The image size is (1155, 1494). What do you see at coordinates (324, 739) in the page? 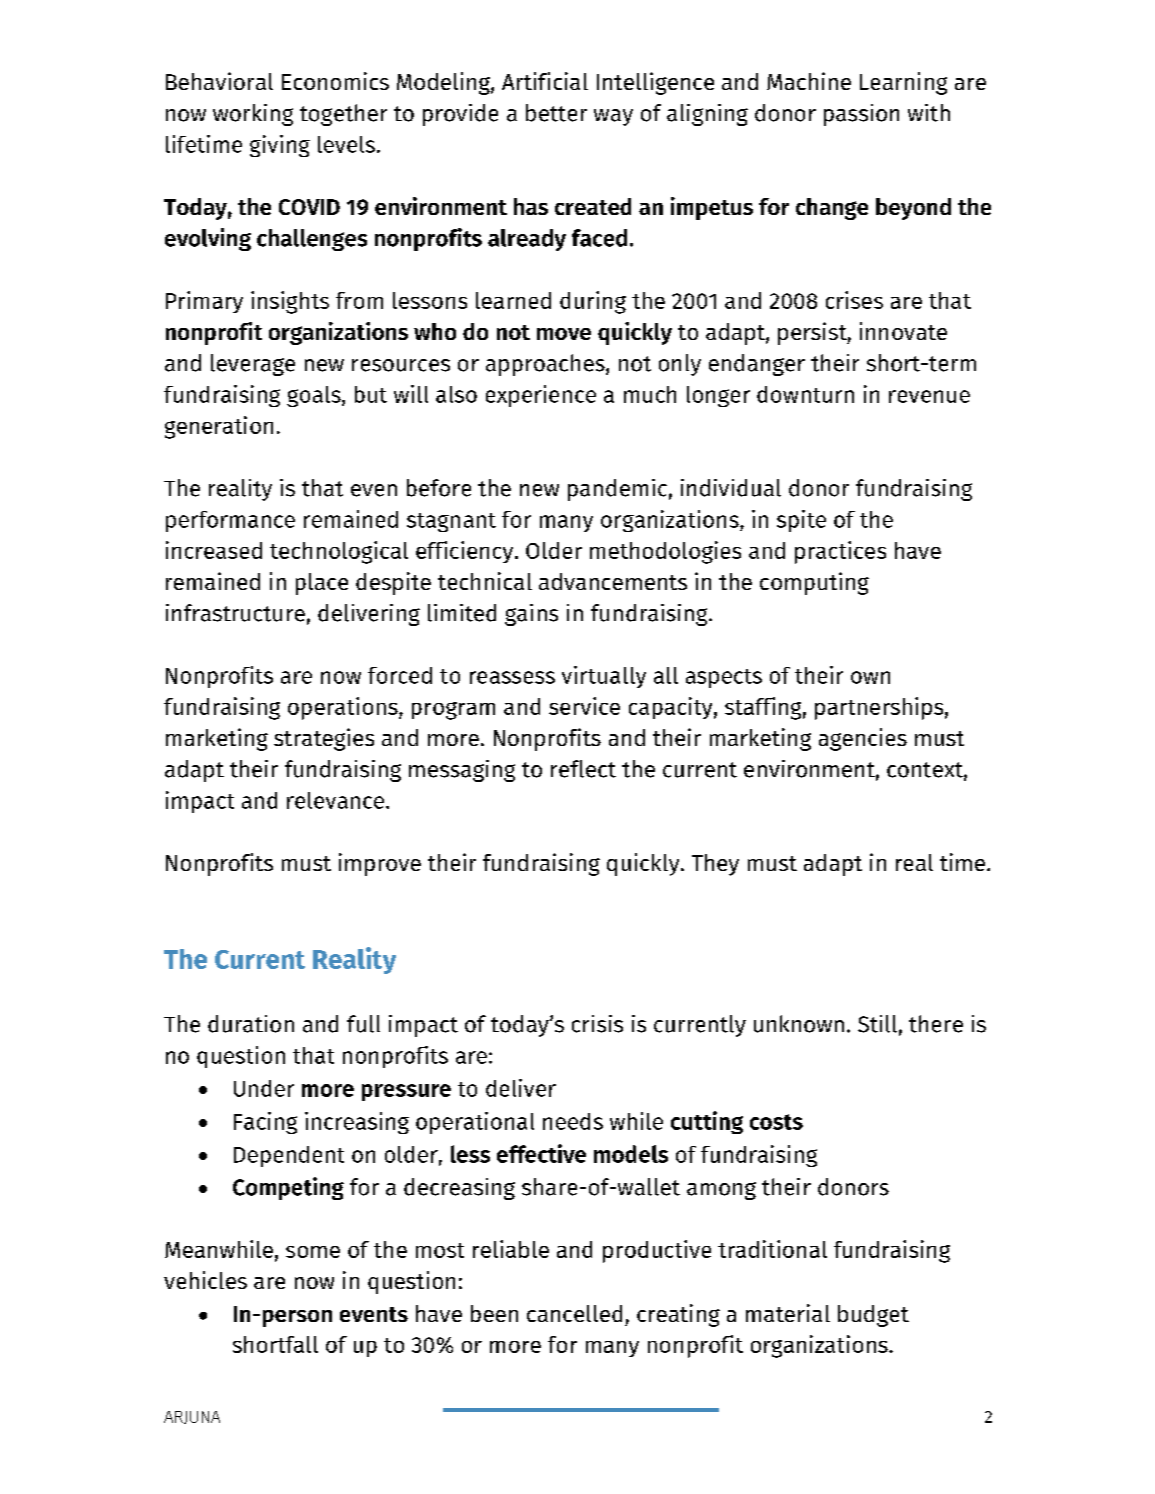
I see `strategies` at bounding box center [324, 739].
